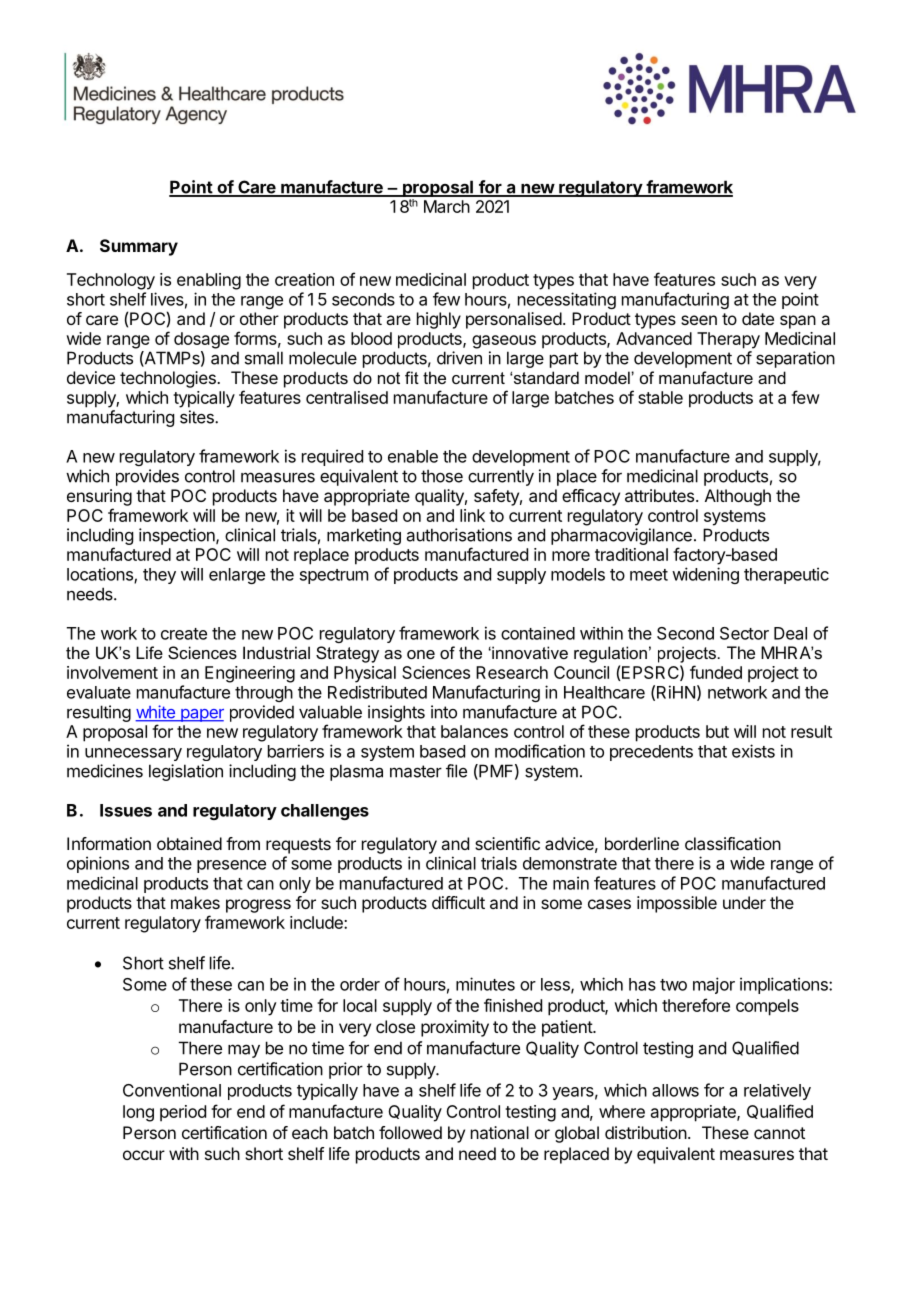 The image size is (924, 1308). I want to click on white, so click(156, 713).
